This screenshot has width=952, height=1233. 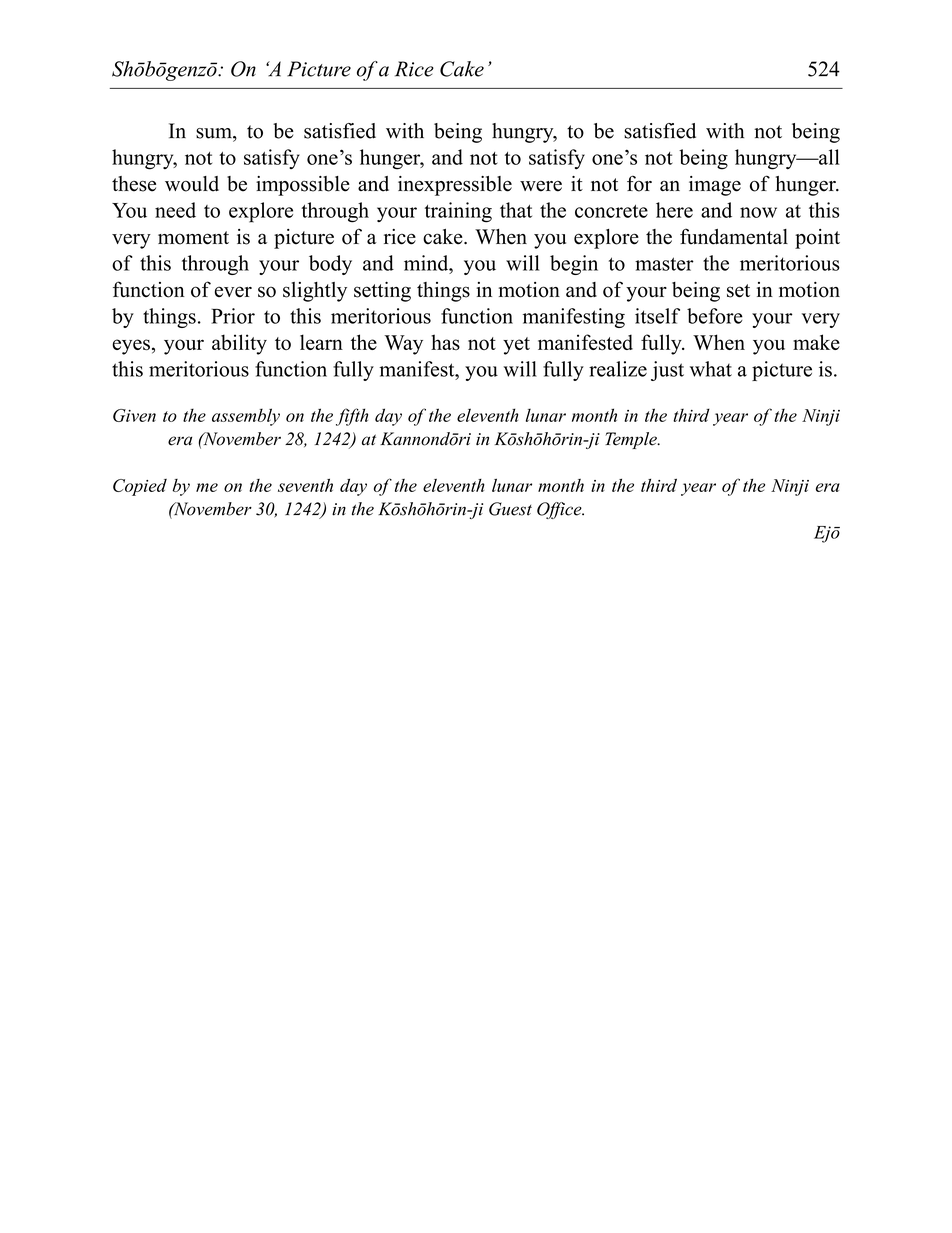 What do you see at coordinates (352, 417) in the screenshot?
I see `fifth` at bounding box center [352, 417].
